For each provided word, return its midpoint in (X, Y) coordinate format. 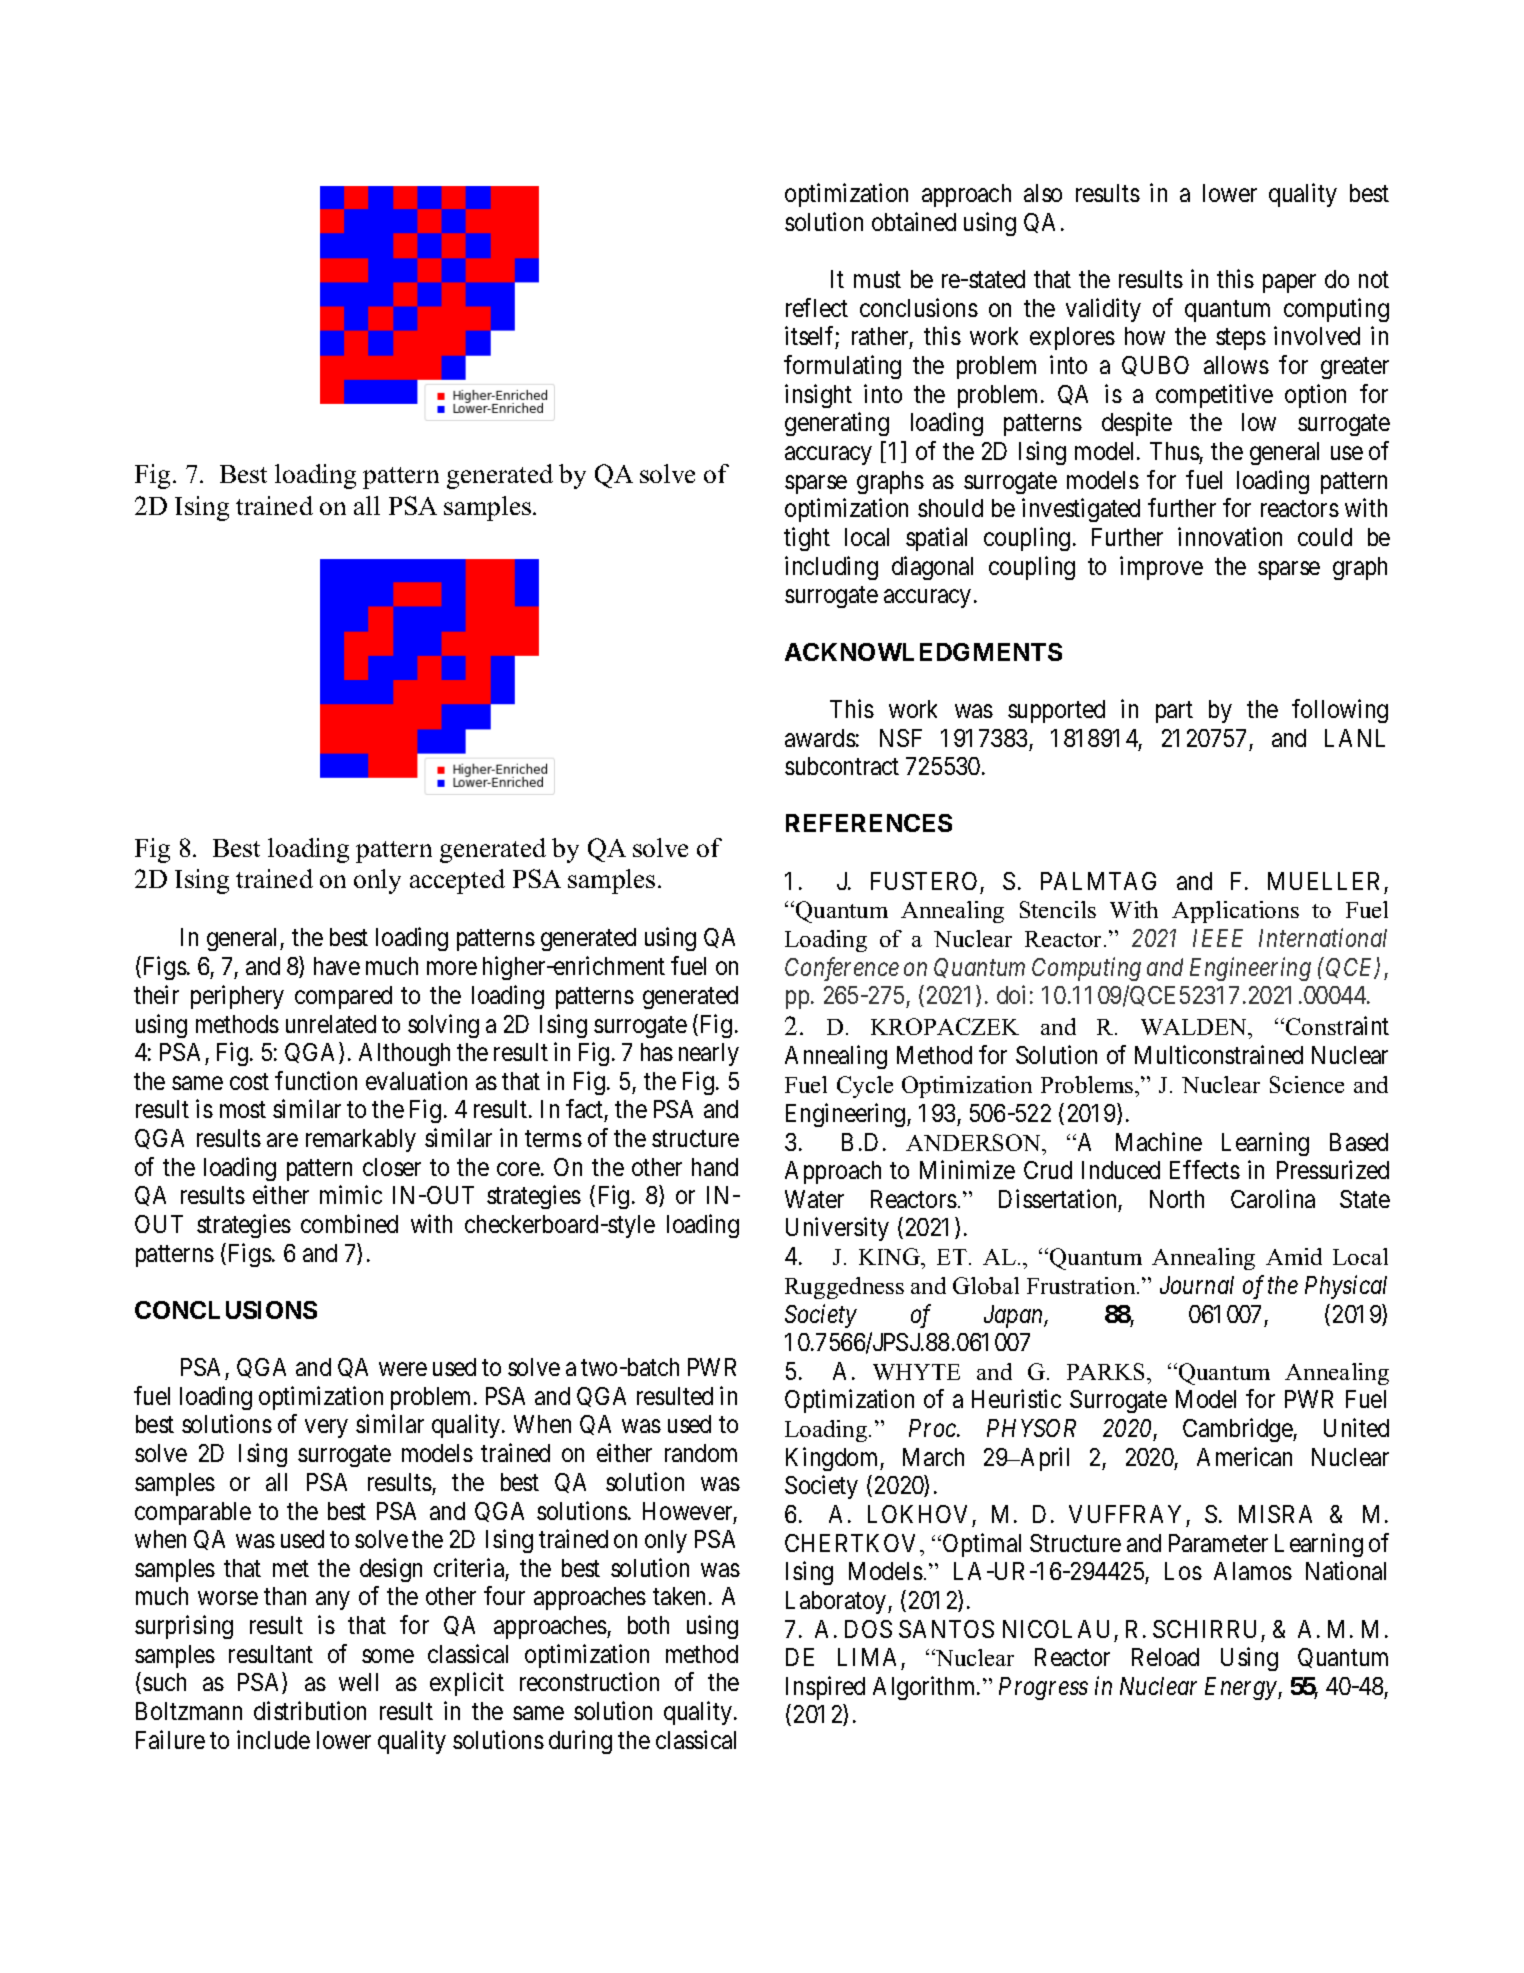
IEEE (1218, 938)
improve (1161, 568)
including (831, 568)
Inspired (825, 1688)
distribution (310, 1710)
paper (1289, 284)
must (877, 280)
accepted (457, 881)
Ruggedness (844, 1288)
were (403, 1369)
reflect (817, 307)
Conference (842, 969)
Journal (1197, 1285)
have (337, 966)
